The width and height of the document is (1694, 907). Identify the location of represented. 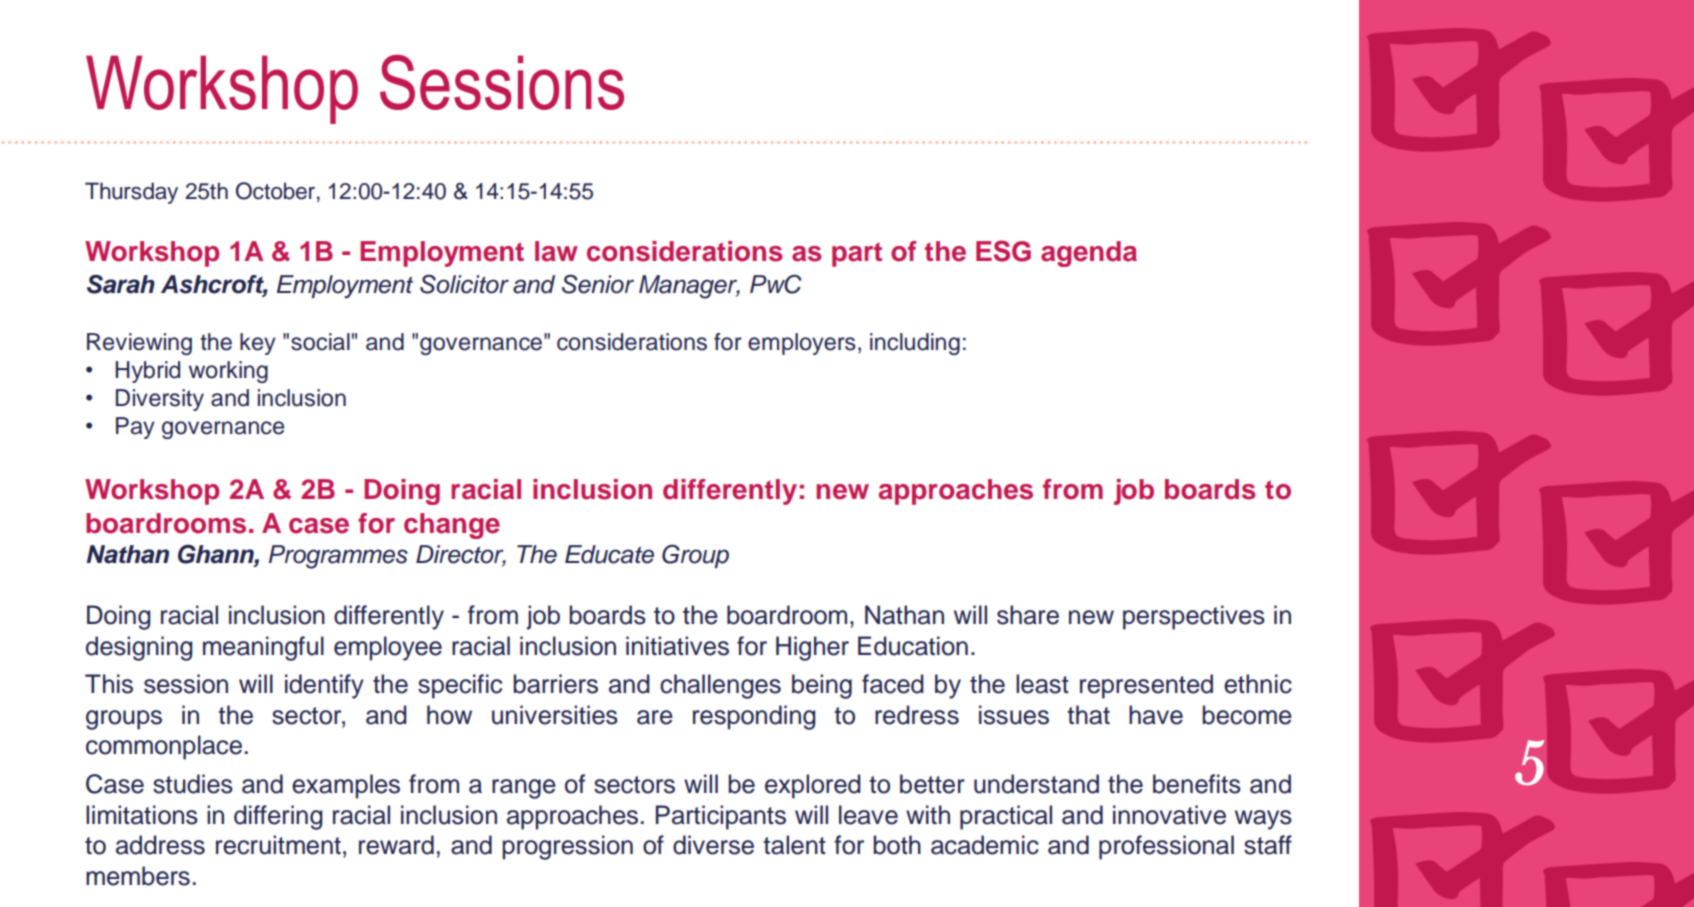
(1146, 686).
